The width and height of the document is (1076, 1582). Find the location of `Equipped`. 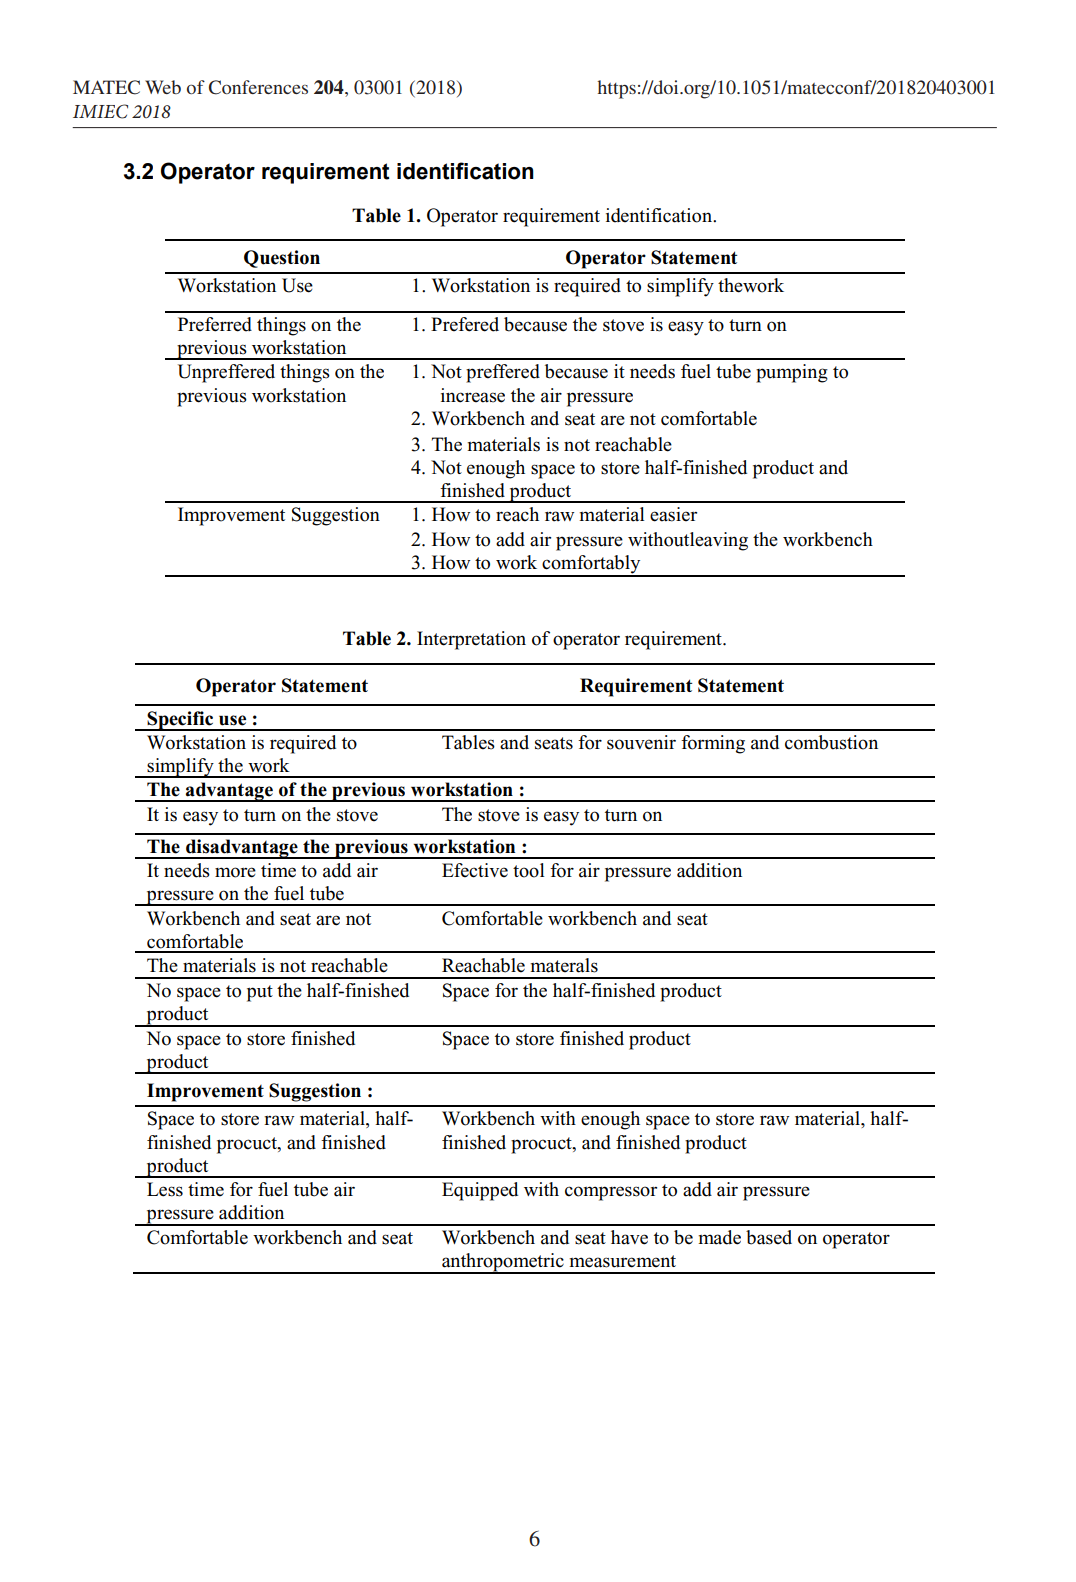

Equipped is located at coordinates (480, 1191).
